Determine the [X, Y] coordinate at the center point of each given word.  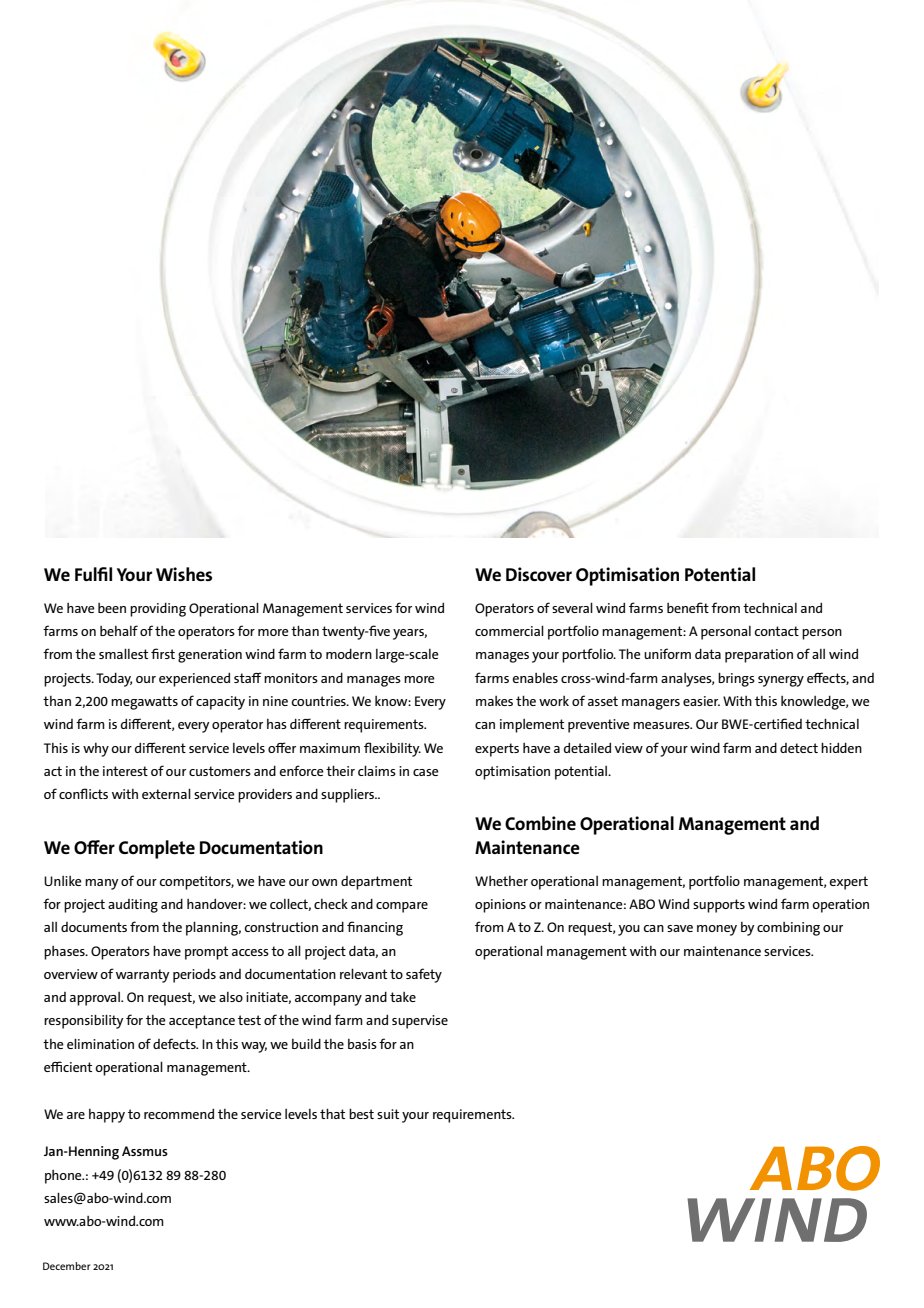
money [717, 930]
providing [158, 609]
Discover [539, 574]
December [66, 1266]
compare [402, 907]
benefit [688, 607]
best [361, 1113]
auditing [133, 906]
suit [388, 1114]
